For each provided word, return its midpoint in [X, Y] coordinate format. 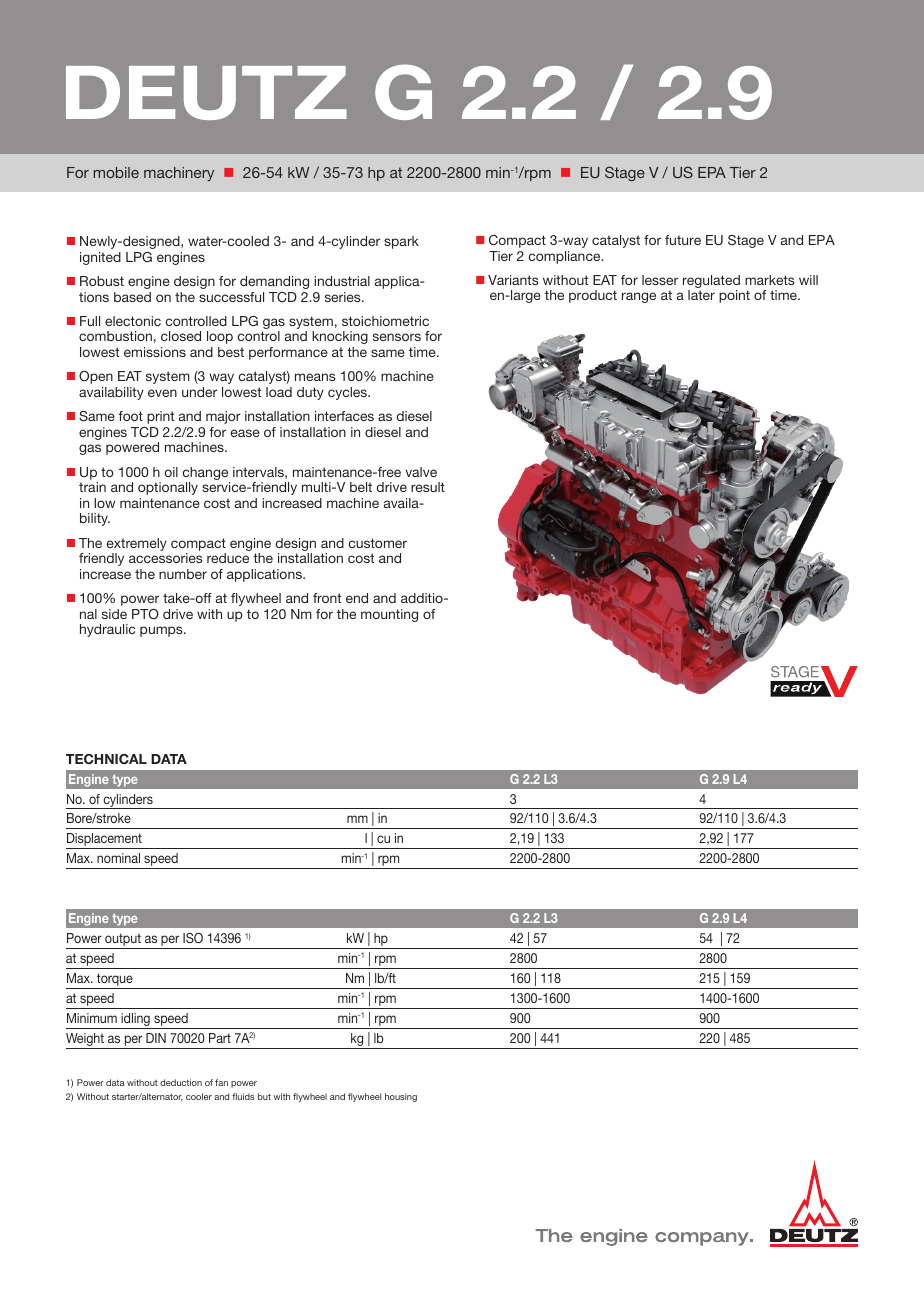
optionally [168, 488]
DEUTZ [206, 93]
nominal [118, 858]
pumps [162, 631]
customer [378, 543]
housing [401, 1097]
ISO [193, 938]
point [734, 296]
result [428, 487]
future [683, 240]
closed [181, 336]
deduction [181, 1082]
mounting [389, 615]
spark [401, 242]
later [701, 295]
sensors [397, 337]
